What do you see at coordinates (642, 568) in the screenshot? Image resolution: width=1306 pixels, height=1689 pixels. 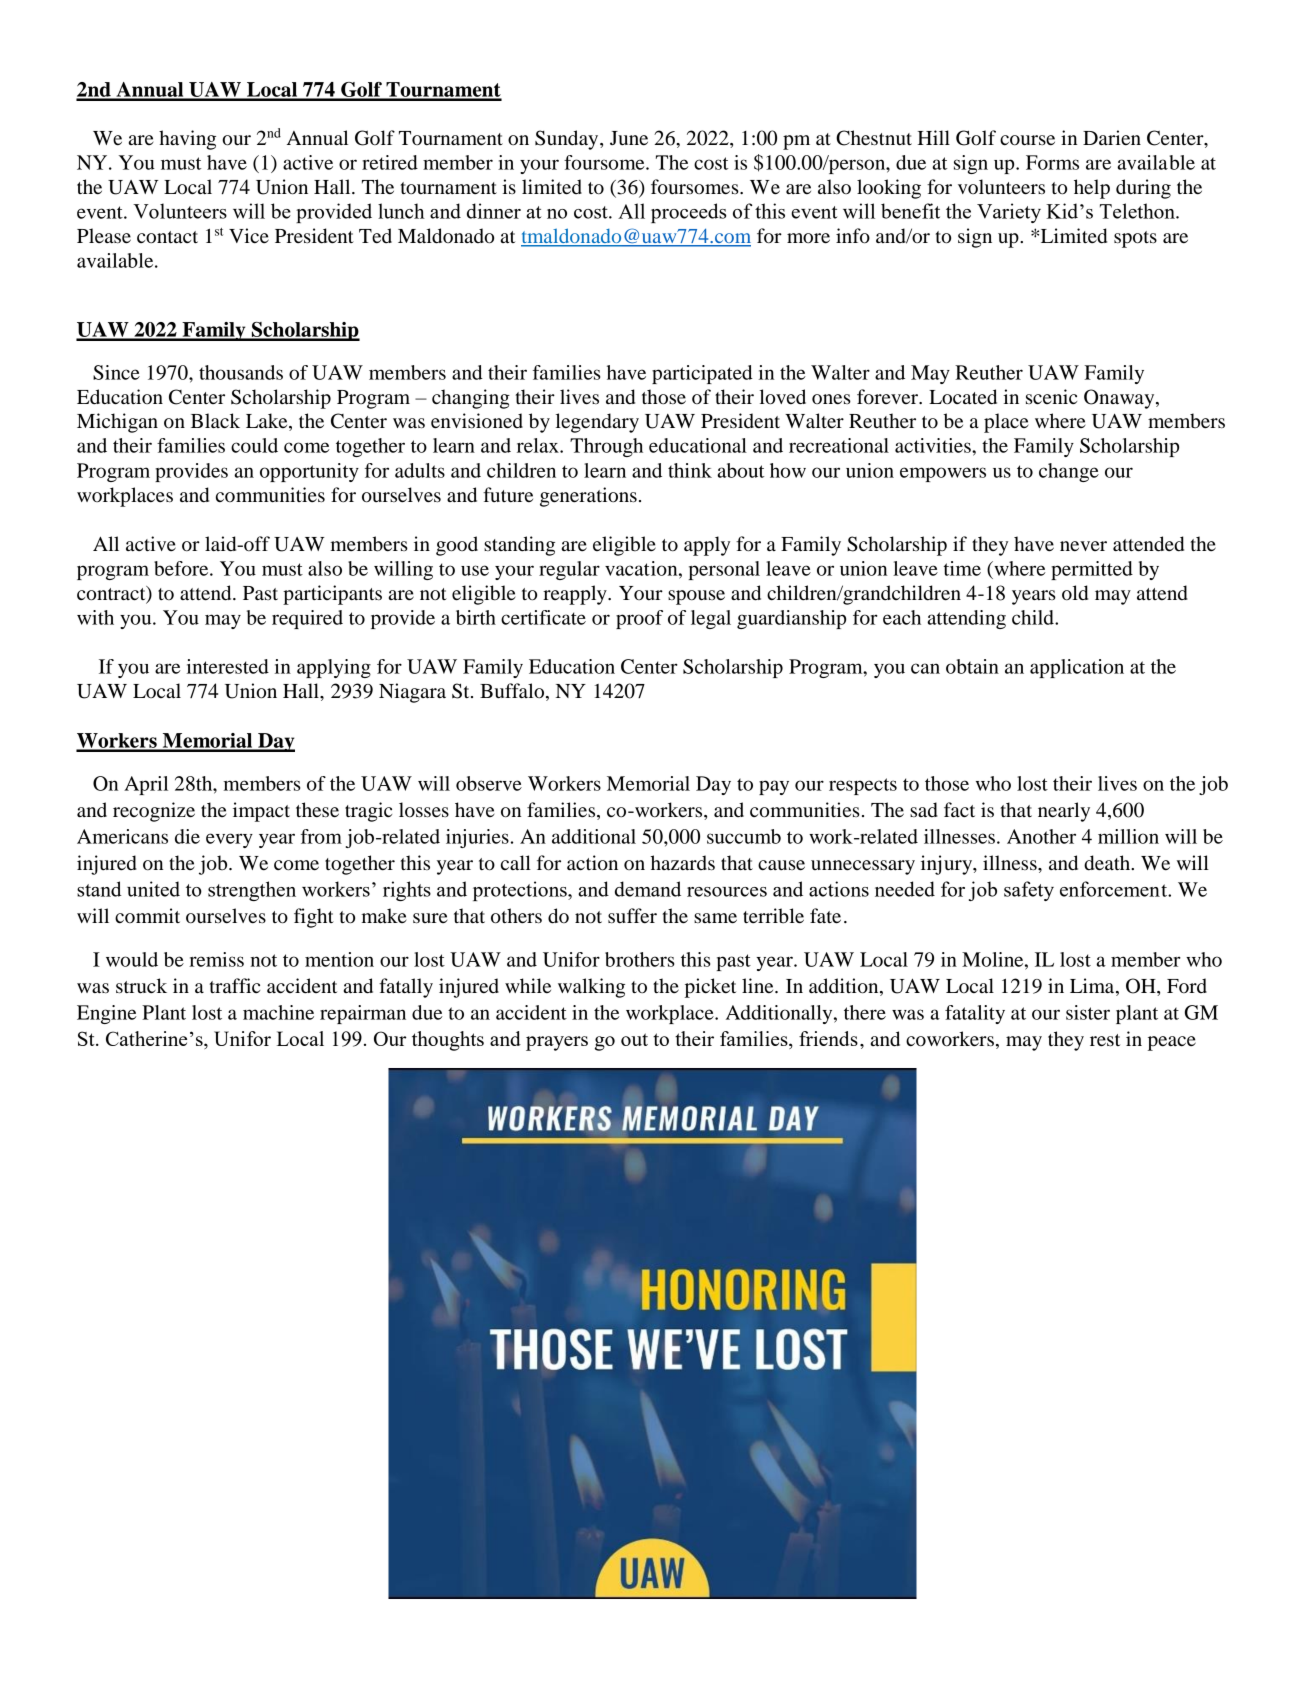 I see `vacation` at bounding box center [642, 568].
